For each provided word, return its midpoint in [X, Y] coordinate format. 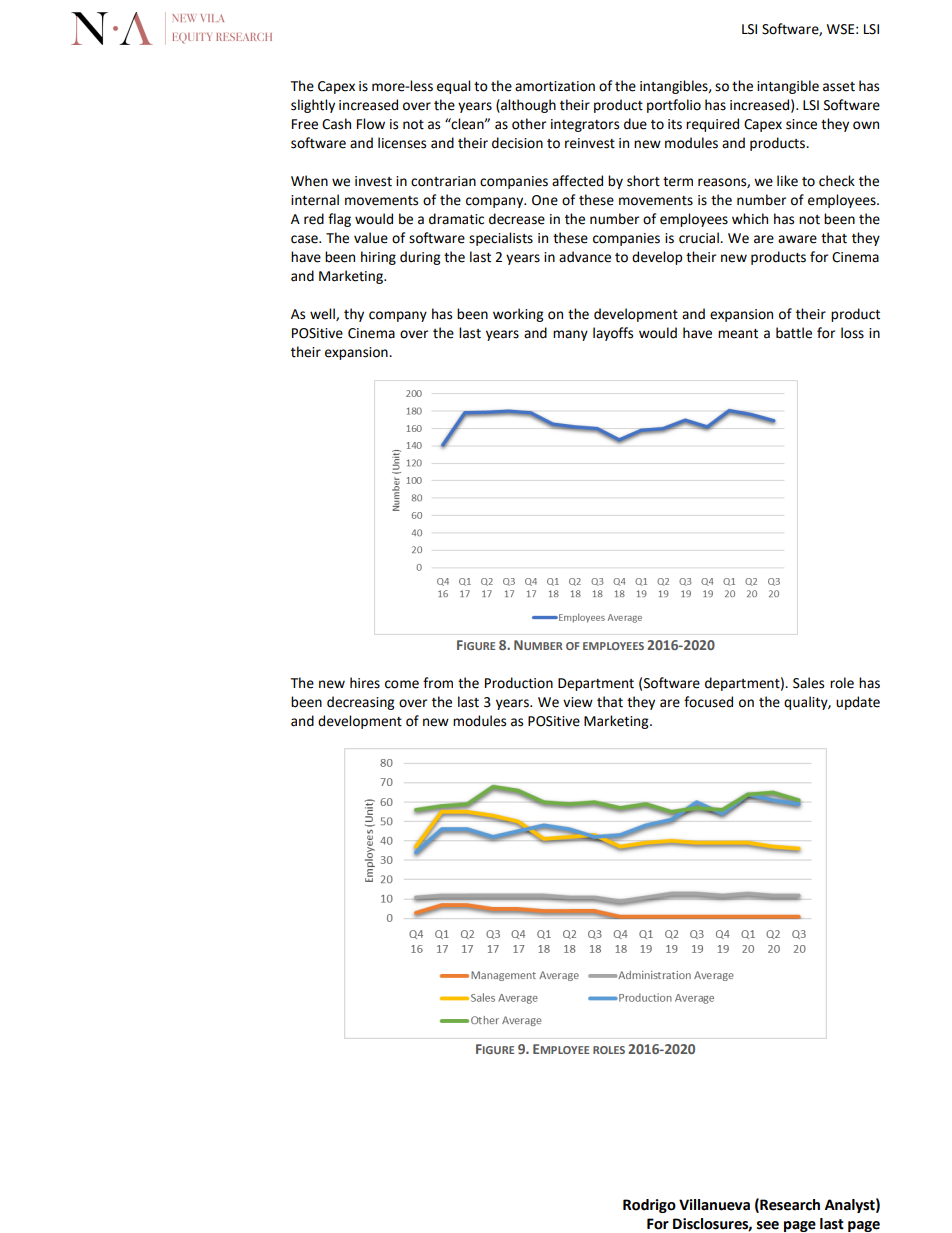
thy [354, 315]
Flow [371, 124]
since [801, 124]
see [768, 1225]
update [858, 703]
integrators [585, 125]
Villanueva [714, 1205]
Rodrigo [649, 1206]
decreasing [360, 703]
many [570, 335]
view [578, 702]
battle [794, 333]
